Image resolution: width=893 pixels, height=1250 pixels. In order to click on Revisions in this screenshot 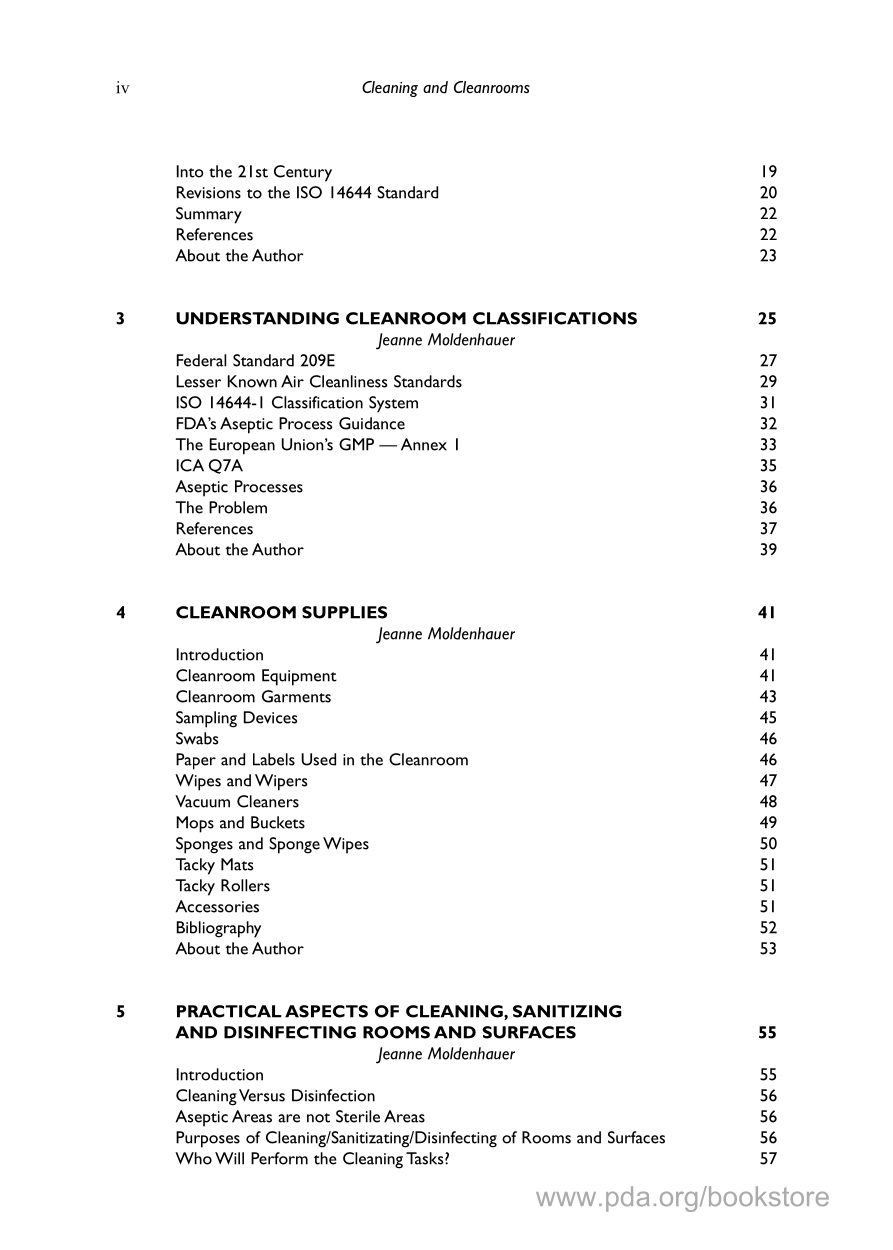, I will do `click(209, 192)`.
